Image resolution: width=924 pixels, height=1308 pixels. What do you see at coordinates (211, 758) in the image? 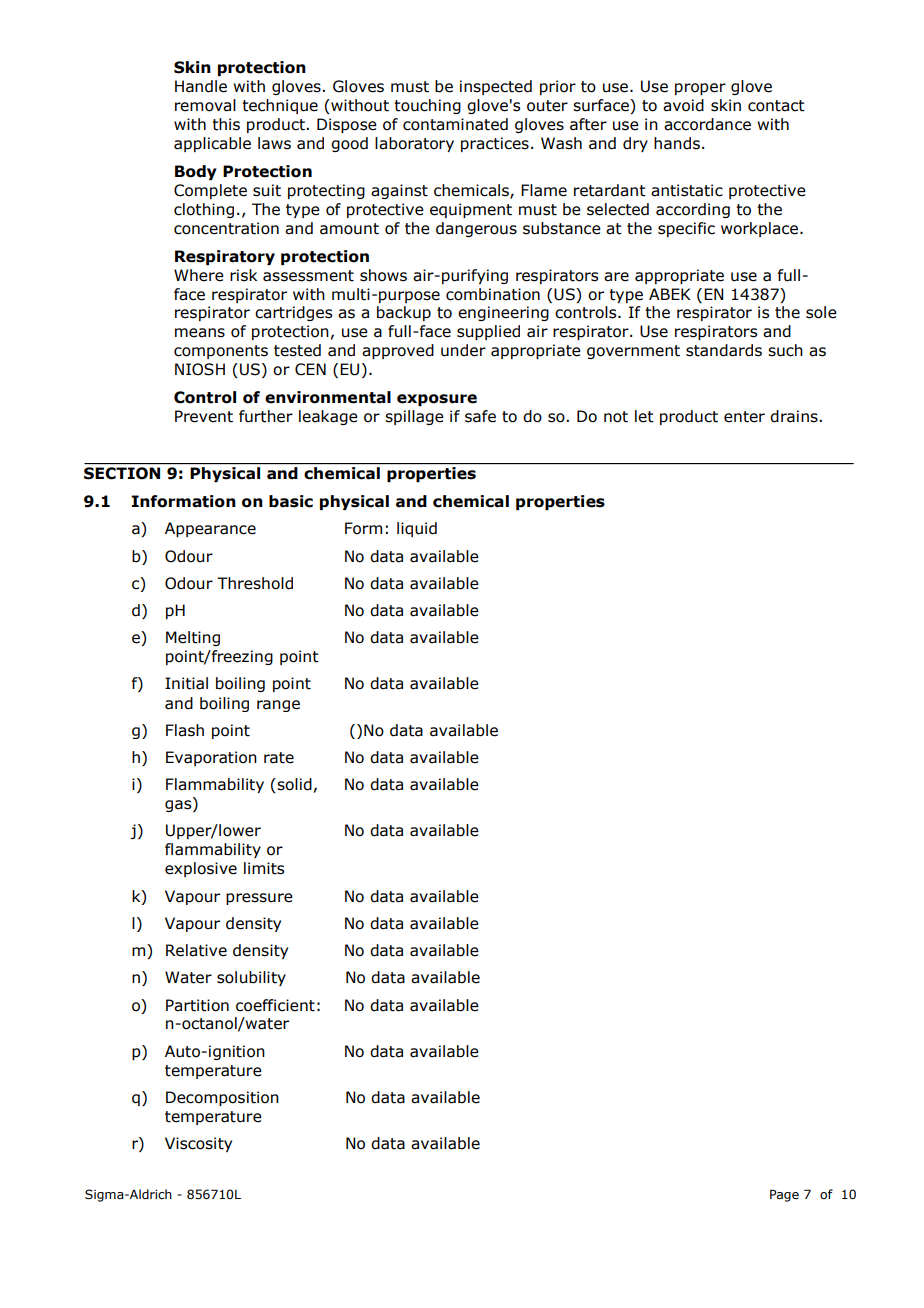
I see `Evaporation` at bounding box center [211, 758].
